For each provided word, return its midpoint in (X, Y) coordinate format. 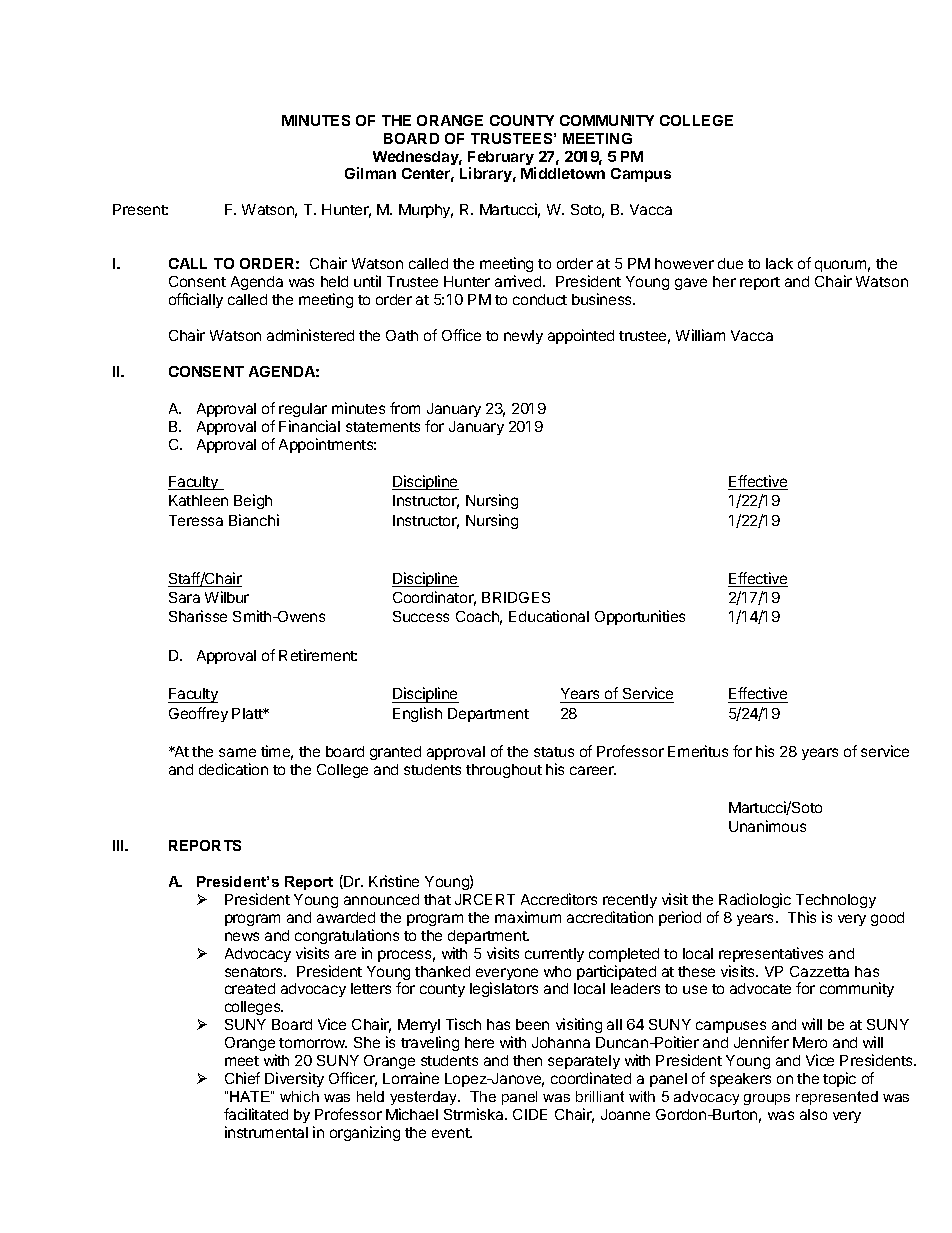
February (502, 159)
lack (779, 263)
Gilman (370, 173)
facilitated (256, 1114)
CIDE (530, 1114)
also (813, 1114)
